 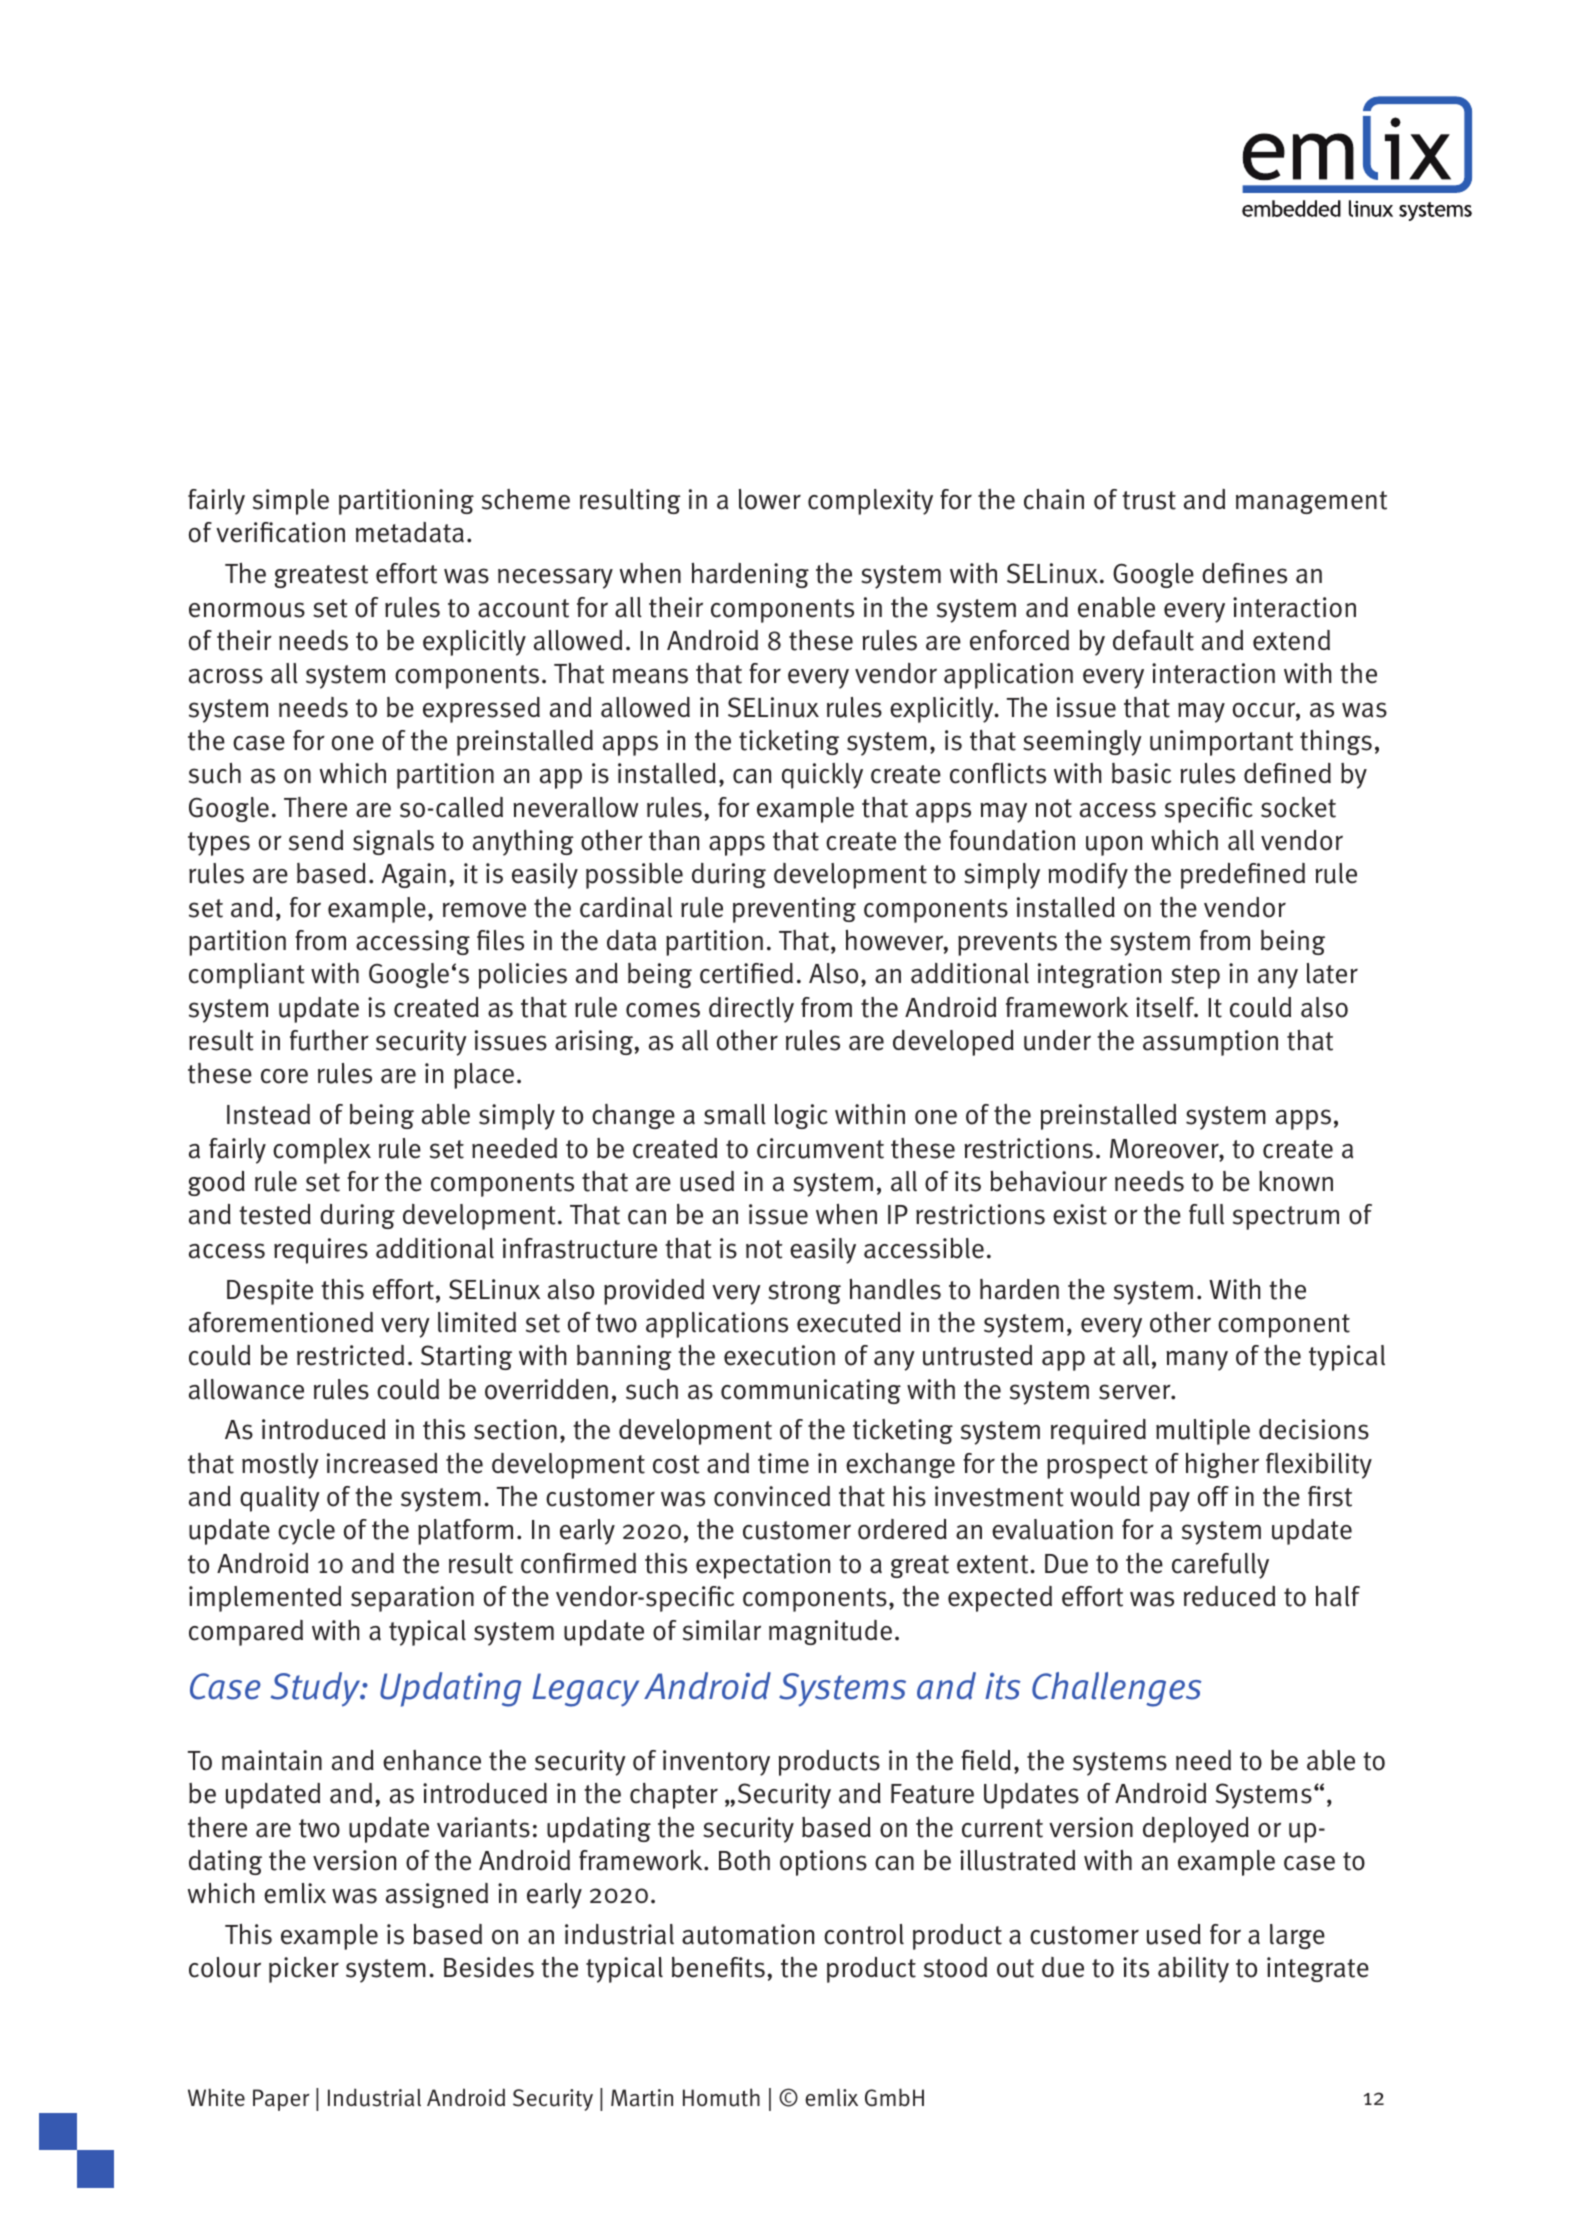 I want to click on defines, so click(x=1244, y=573).
